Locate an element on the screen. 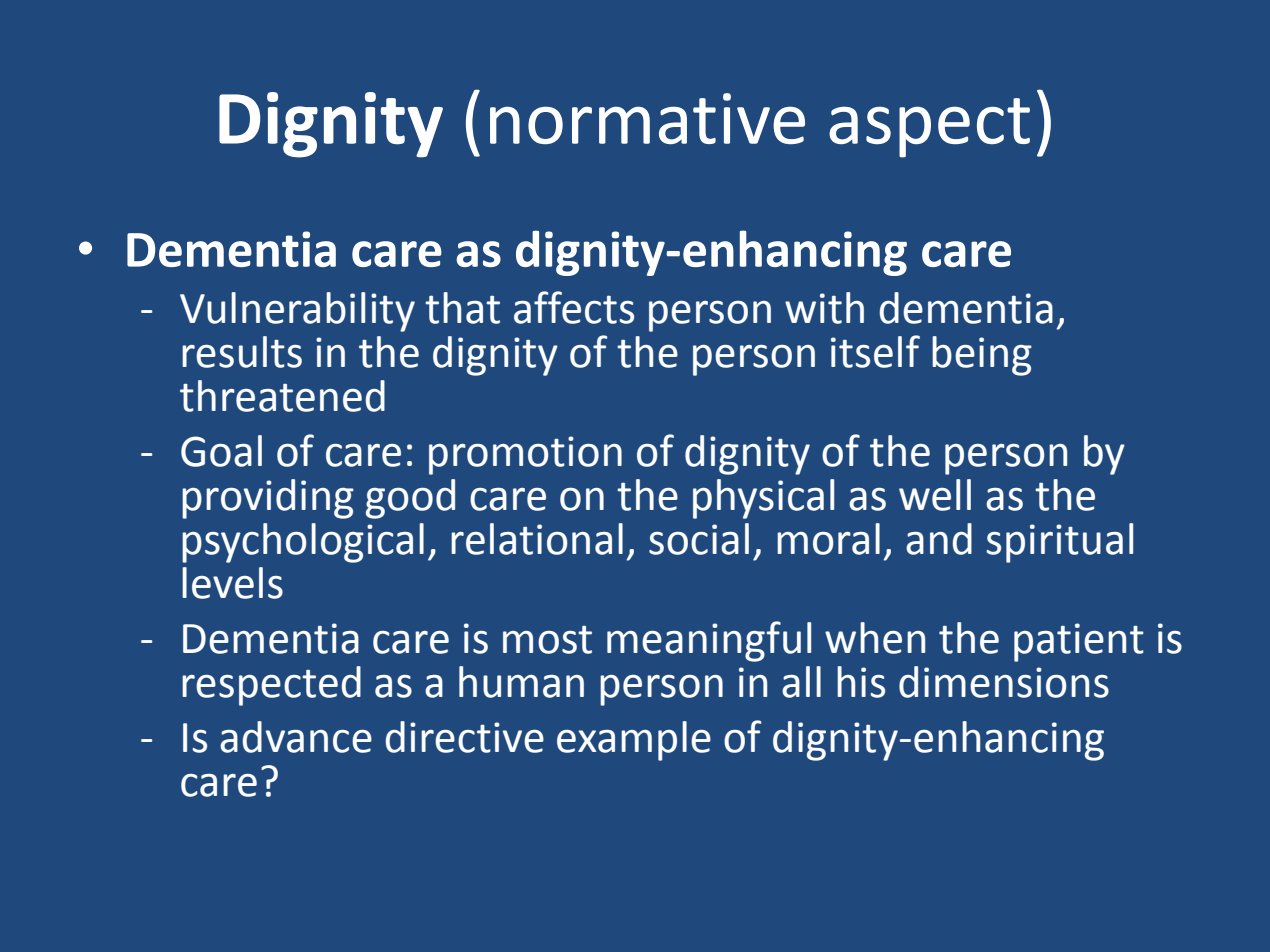 This screenshot has width=1270, height=952. well is located at coordinates (935, 495).
